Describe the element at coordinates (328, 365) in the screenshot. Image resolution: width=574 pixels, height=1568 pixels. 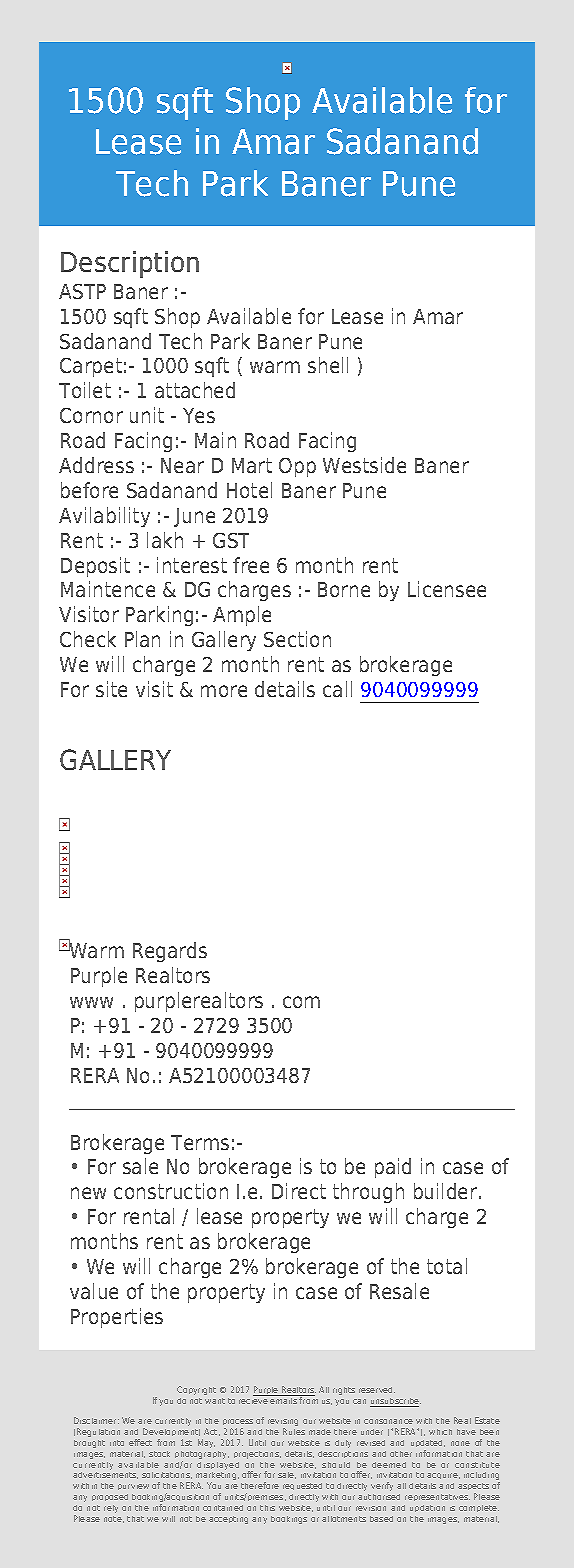
I see `shell` at that location.
